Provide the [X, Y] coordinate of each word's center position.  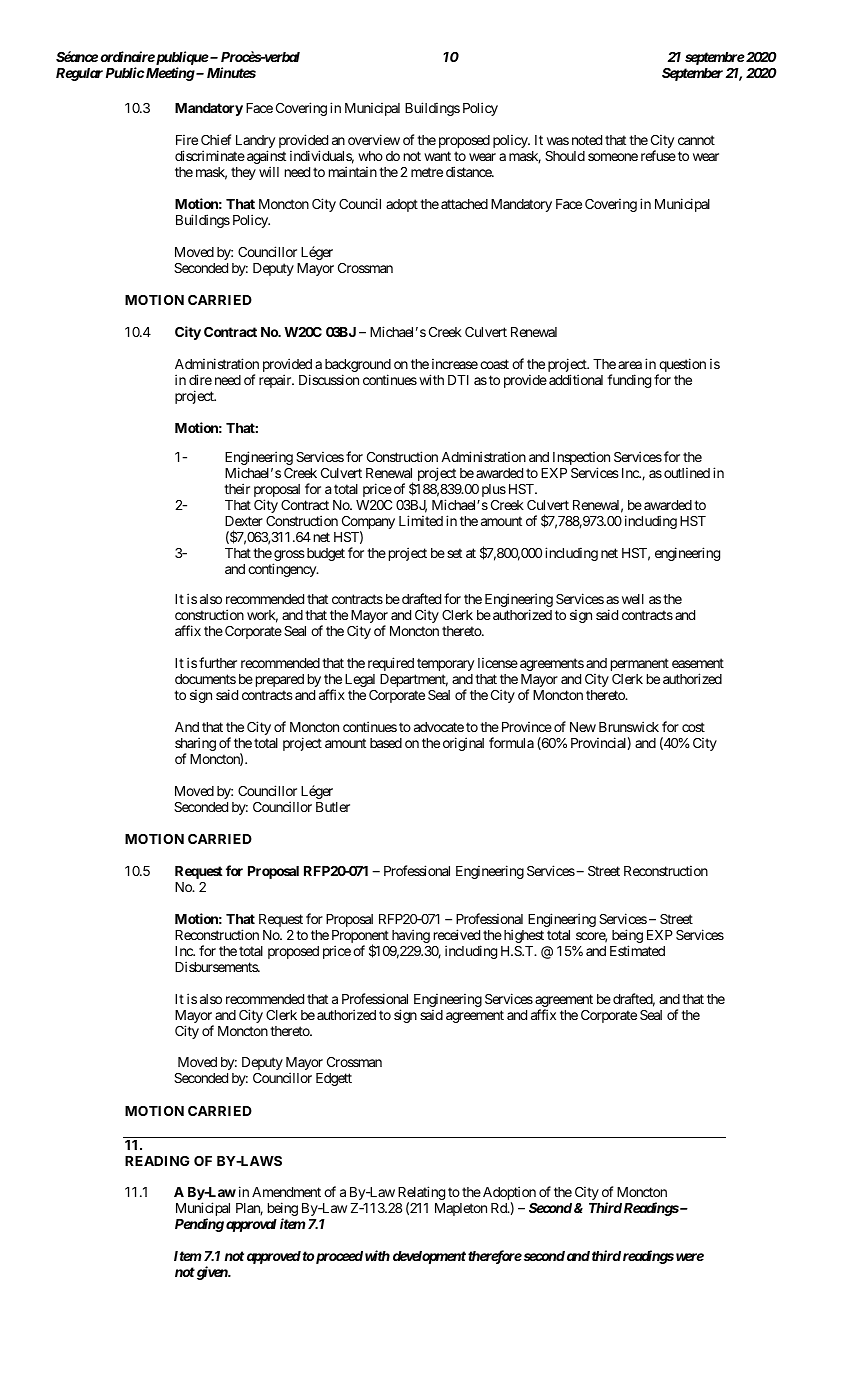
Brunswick [629, 726]
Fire [187, 139]
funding [629, 381]
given [211, 1273]
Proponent [360, 938]
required [391, 664]
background [358, 367]
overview [374, 139]
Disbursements [217, 966]
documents [205, 679]
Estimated [637, 950]
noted [587, 140]
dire [200, 379]
